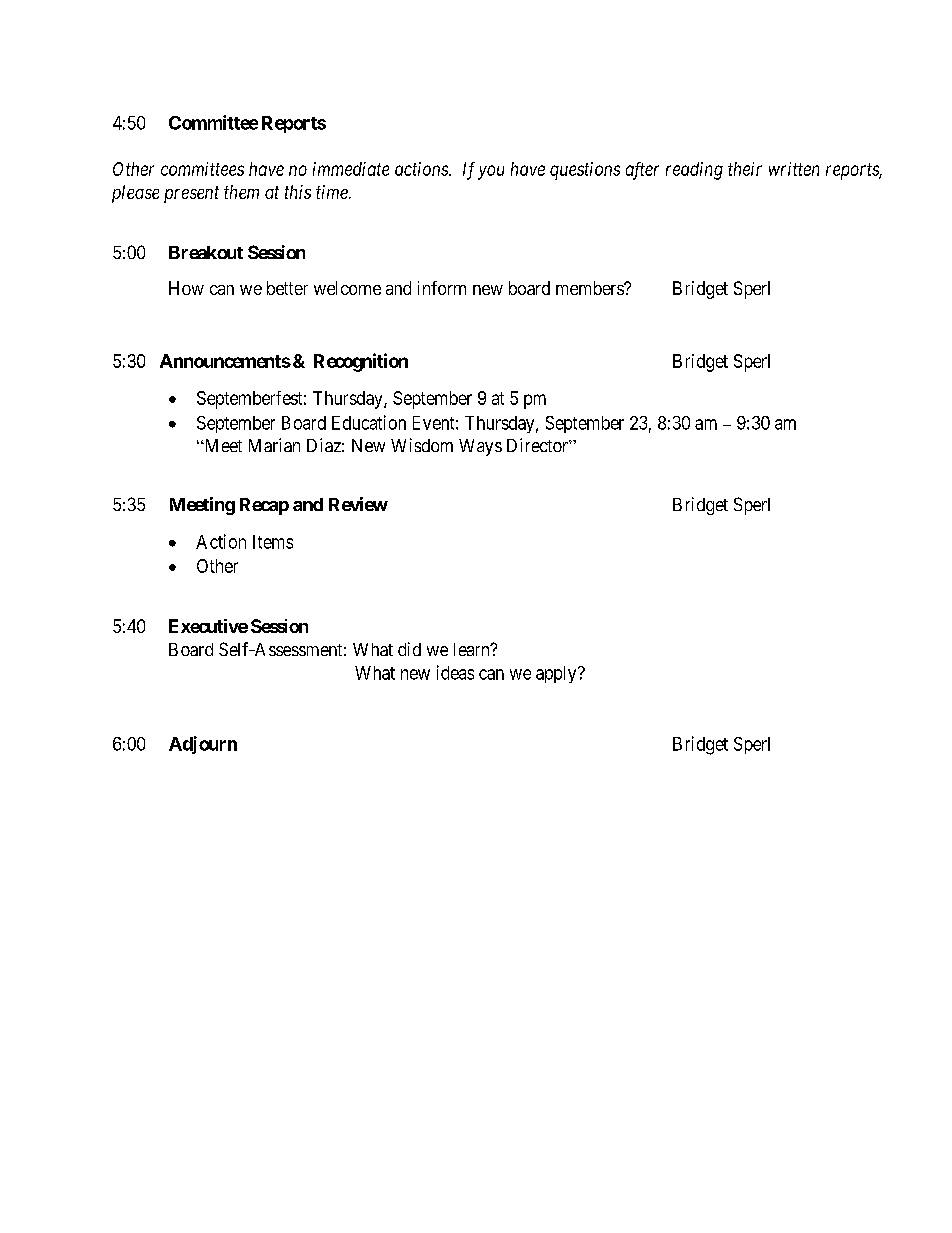 This screenshot has height=1233, width=952. Describe the element at coordinates (409, 649) in the screenshot. I see `did` at that location.
